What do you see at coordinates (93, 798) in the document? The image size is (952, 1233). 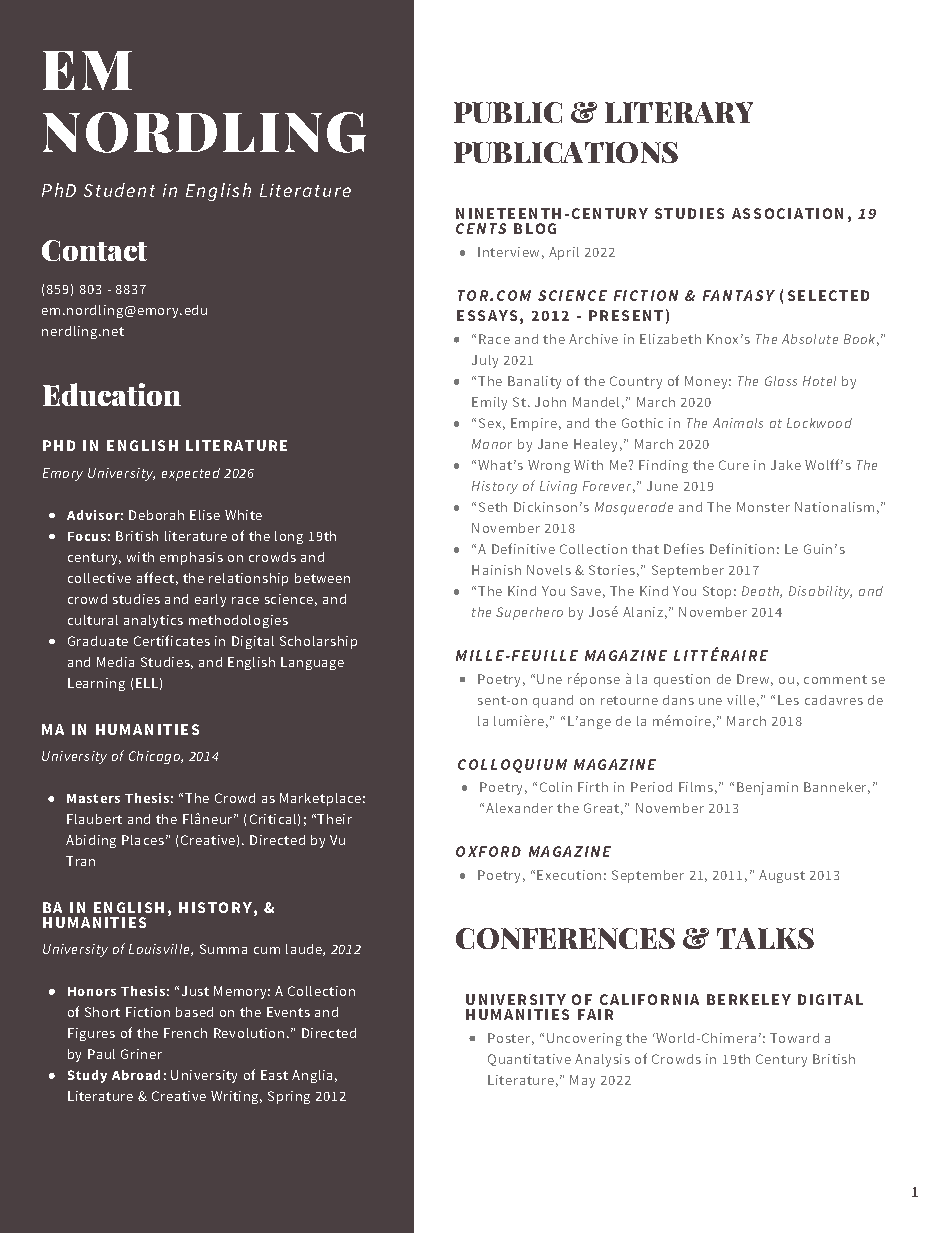 I see `Masters` at bounding box center [93, 798].
